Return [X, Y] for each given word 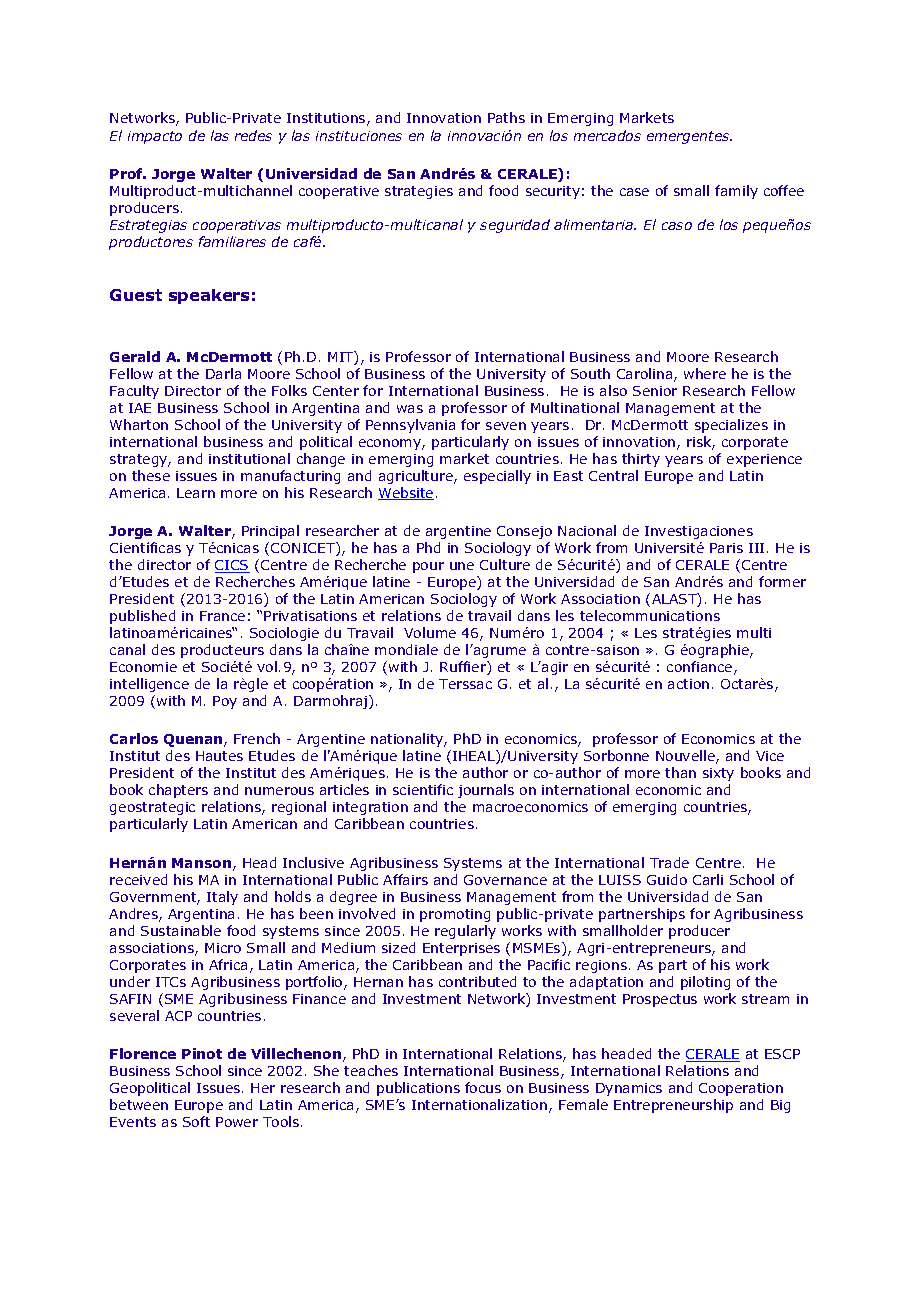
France [222, 616]
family [736, 192]
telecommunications [650, 615]
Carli [708, 879]
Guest [136, 295]
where [705, 373]
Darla [223, 373]
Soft [196, 1121]
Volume [430, 632]
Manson [203, 864]
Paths [506, 117]
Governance [505, 880]
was [410, 409]
